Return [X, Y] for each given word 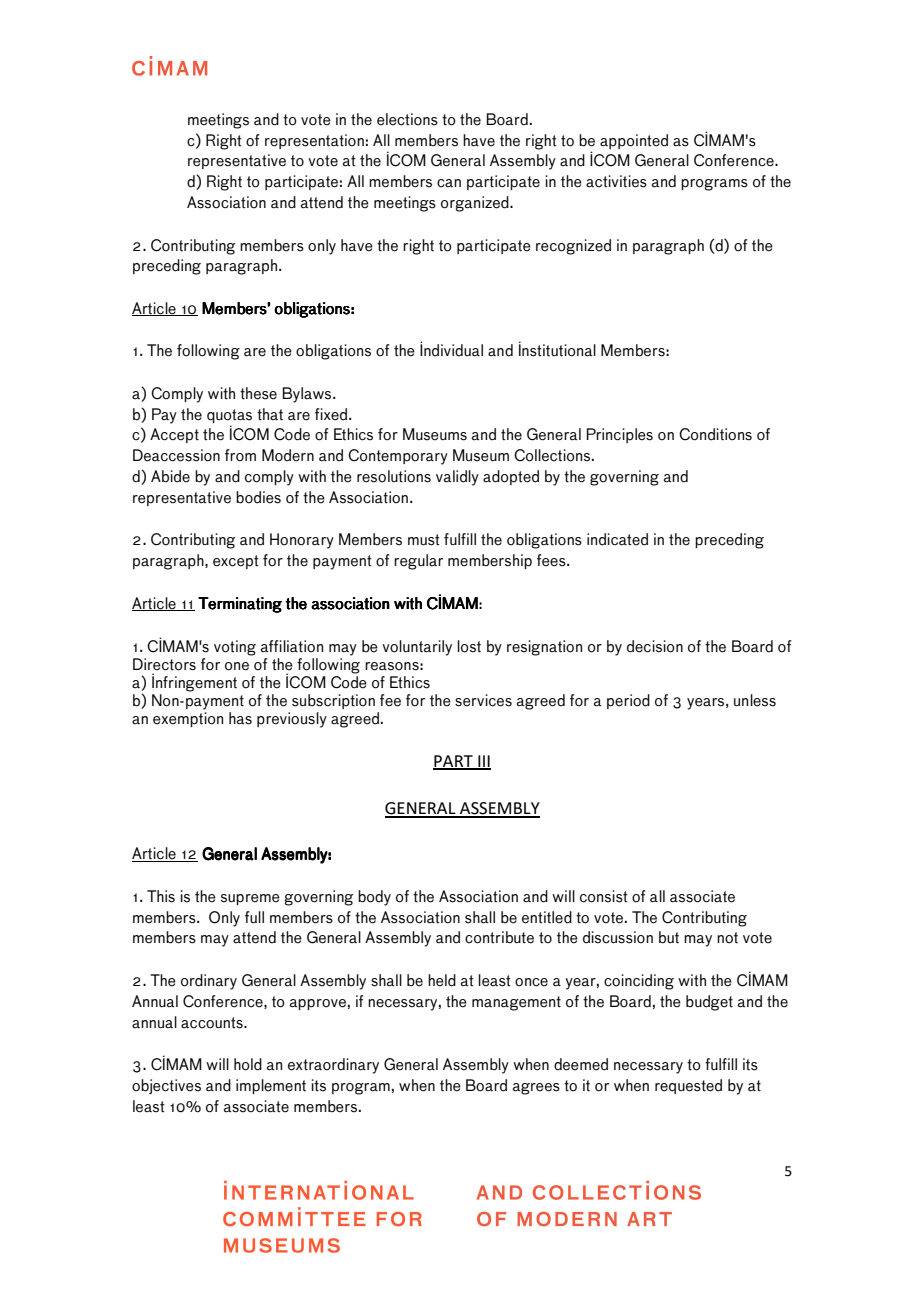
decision [655, 646]
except [236, 562]
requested [688, 1086]
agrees [536, 1089]
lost [469, 646]
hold [248, 1064]
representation [314, 141]
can [449, 183]
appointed [634, 141]
